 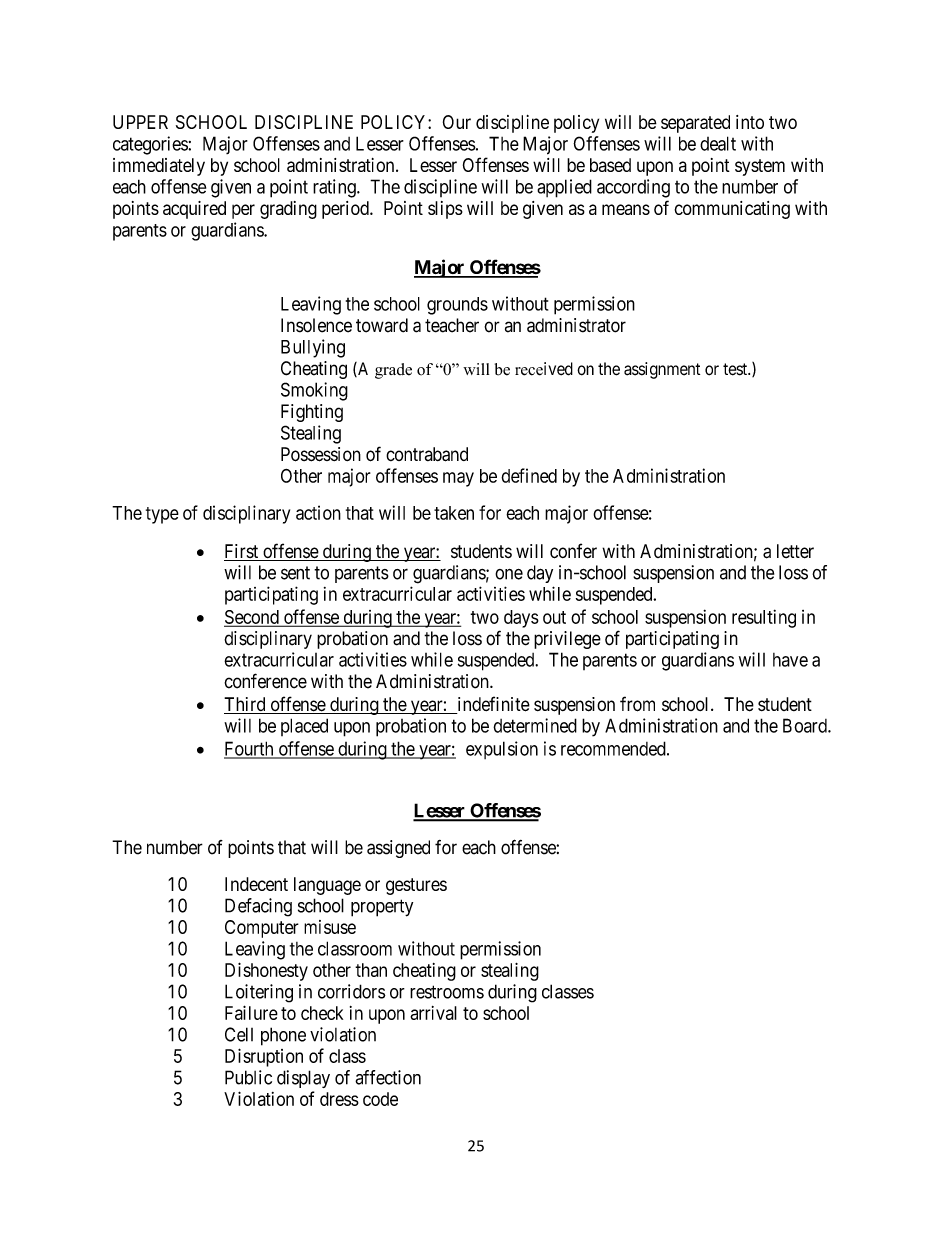 What do you see at coordinates (250, 749) in the page?
I see `Fourth` at bounding box center [250, 749].
